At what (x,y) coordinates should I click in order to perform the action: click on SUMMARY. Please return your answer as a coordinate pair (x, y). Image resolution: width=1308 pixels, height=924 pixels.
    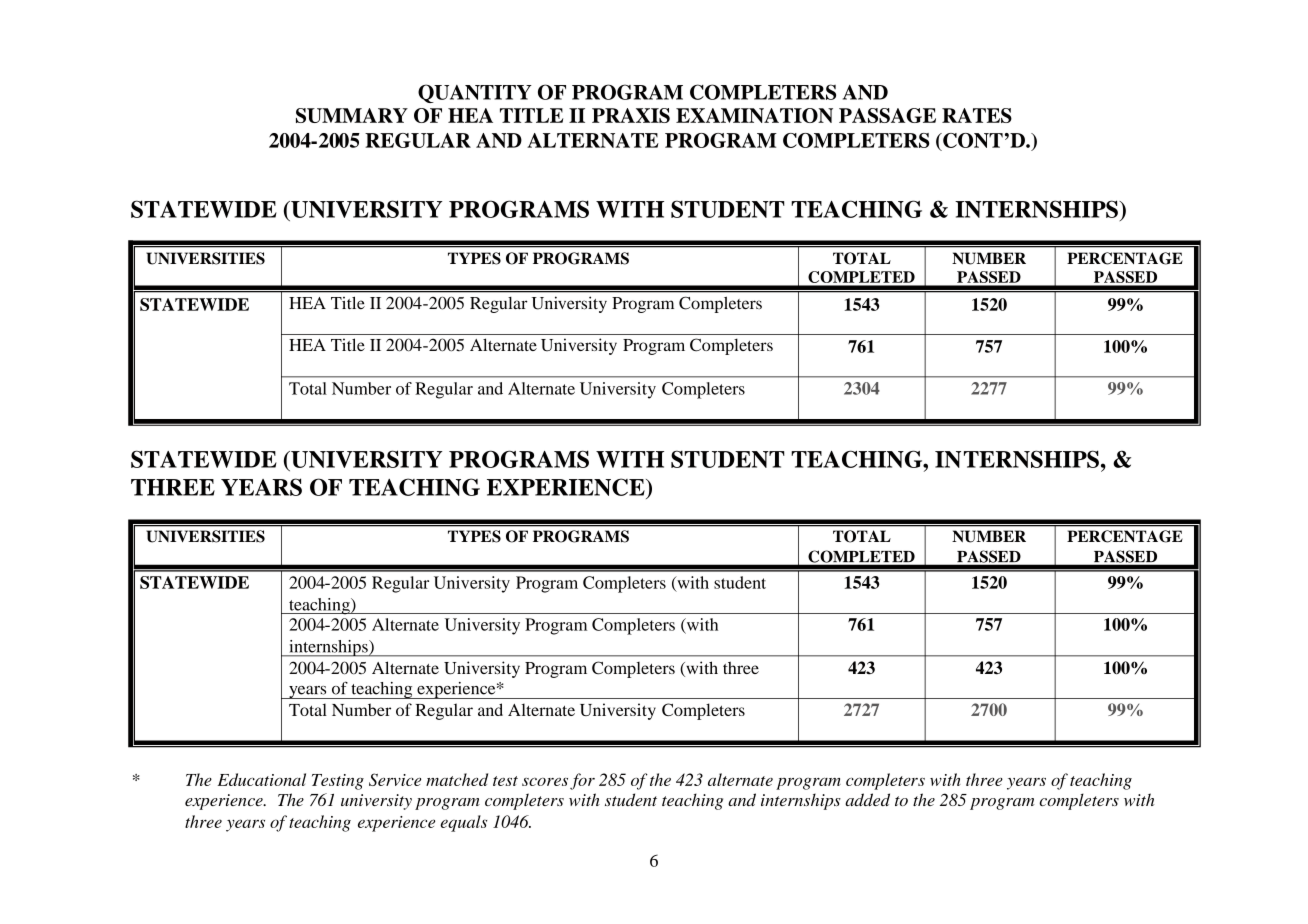
    Looking at the image, I should click on (352, 115).
